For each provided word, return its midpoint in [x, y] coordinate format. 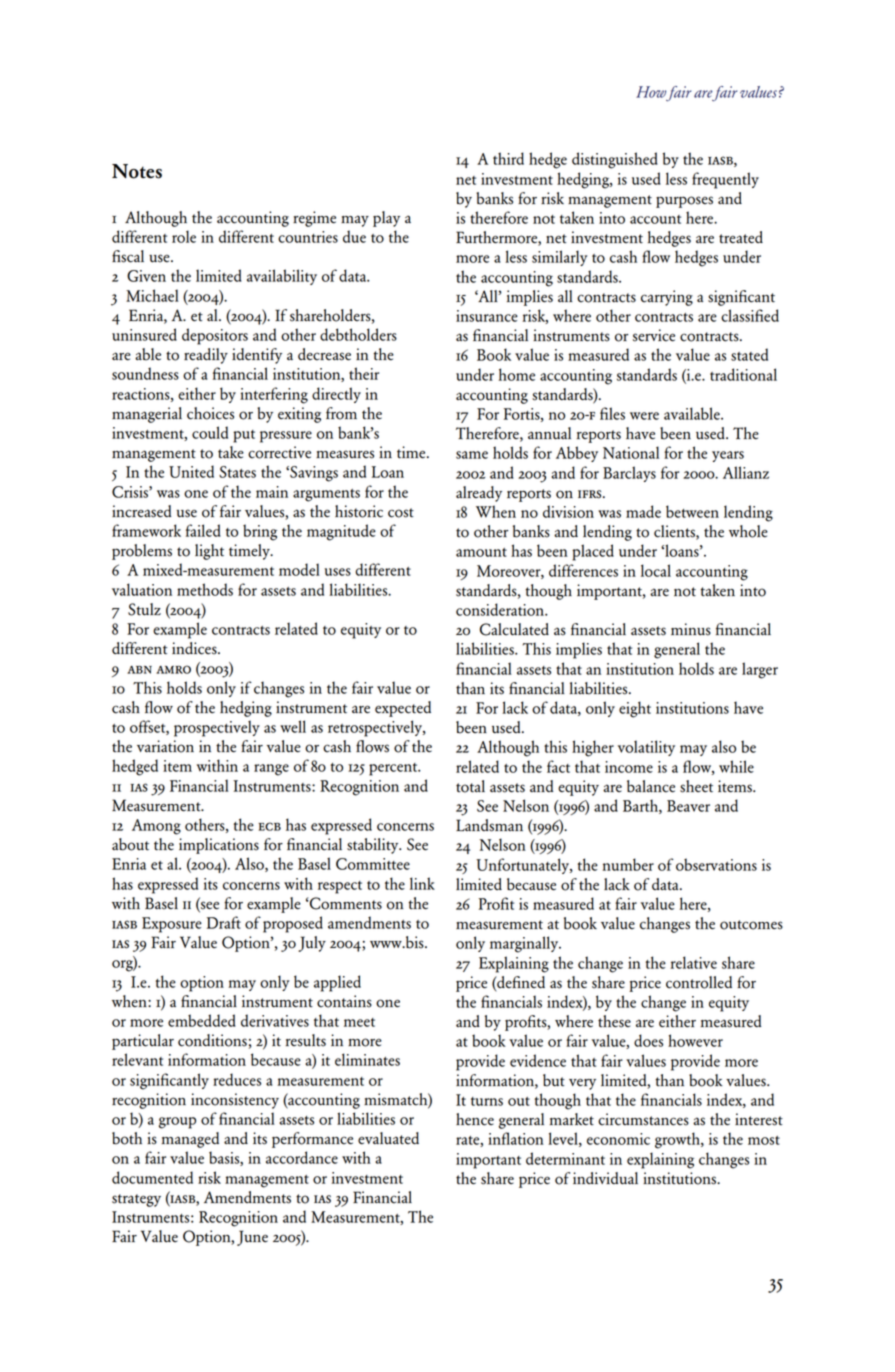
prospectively [217, 728]
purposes [684, 202]
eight [635, 709]
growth [678, 1140]
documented [152, 1177]
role [184, 236]
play [386, 219]
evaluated [388, 1138]
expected [403, 709]
